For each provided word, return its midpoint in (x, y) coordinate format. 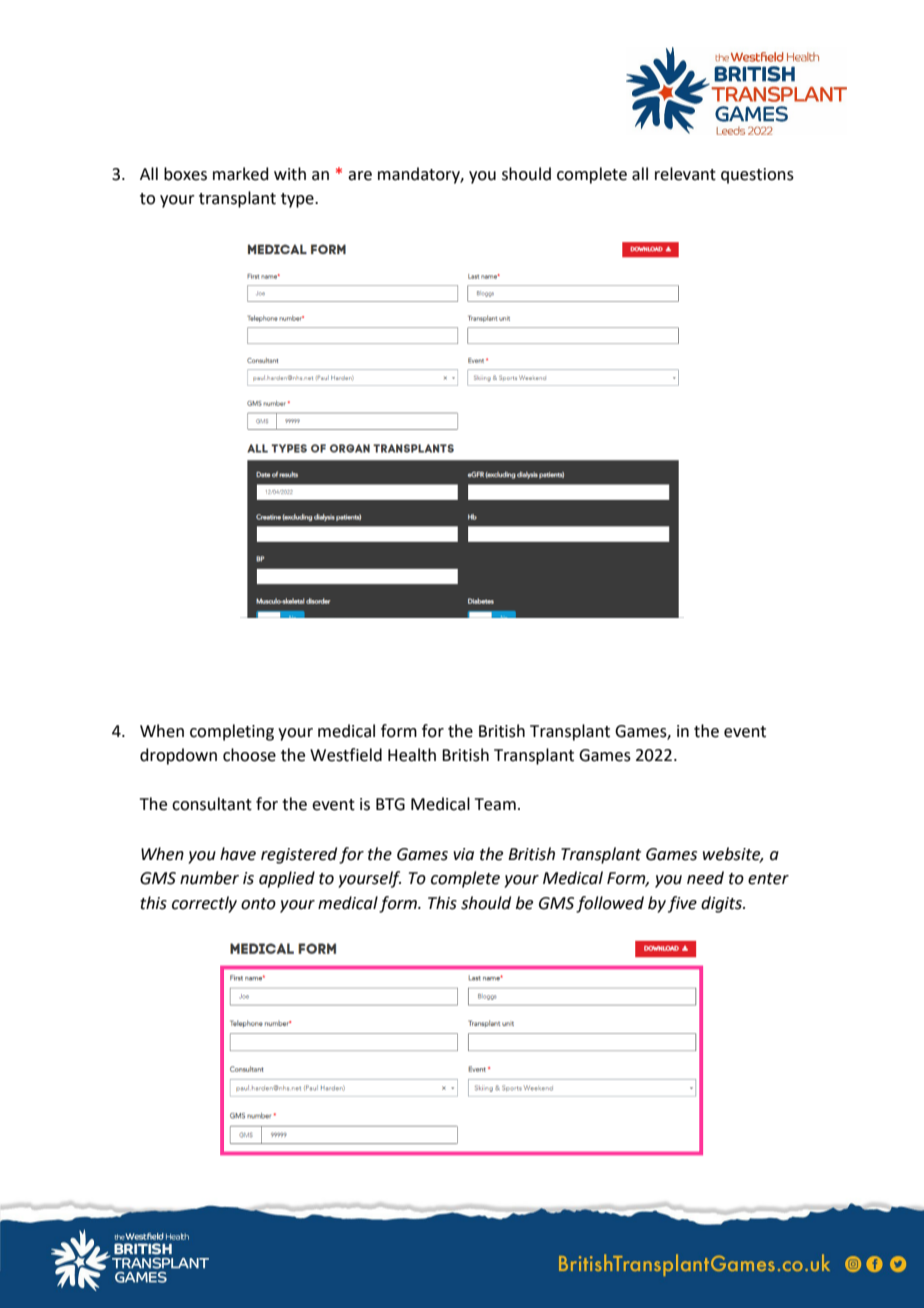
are (360, 176)
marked (241, 174)
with (290, 174)
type (298, 200)
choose (249, 755)
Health (412, 755)
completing (232, 732)
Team (495, 804)
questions (757, 176)
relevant (685, 174)
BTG (390, 804)
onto (258, 904)
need (705, 878)
